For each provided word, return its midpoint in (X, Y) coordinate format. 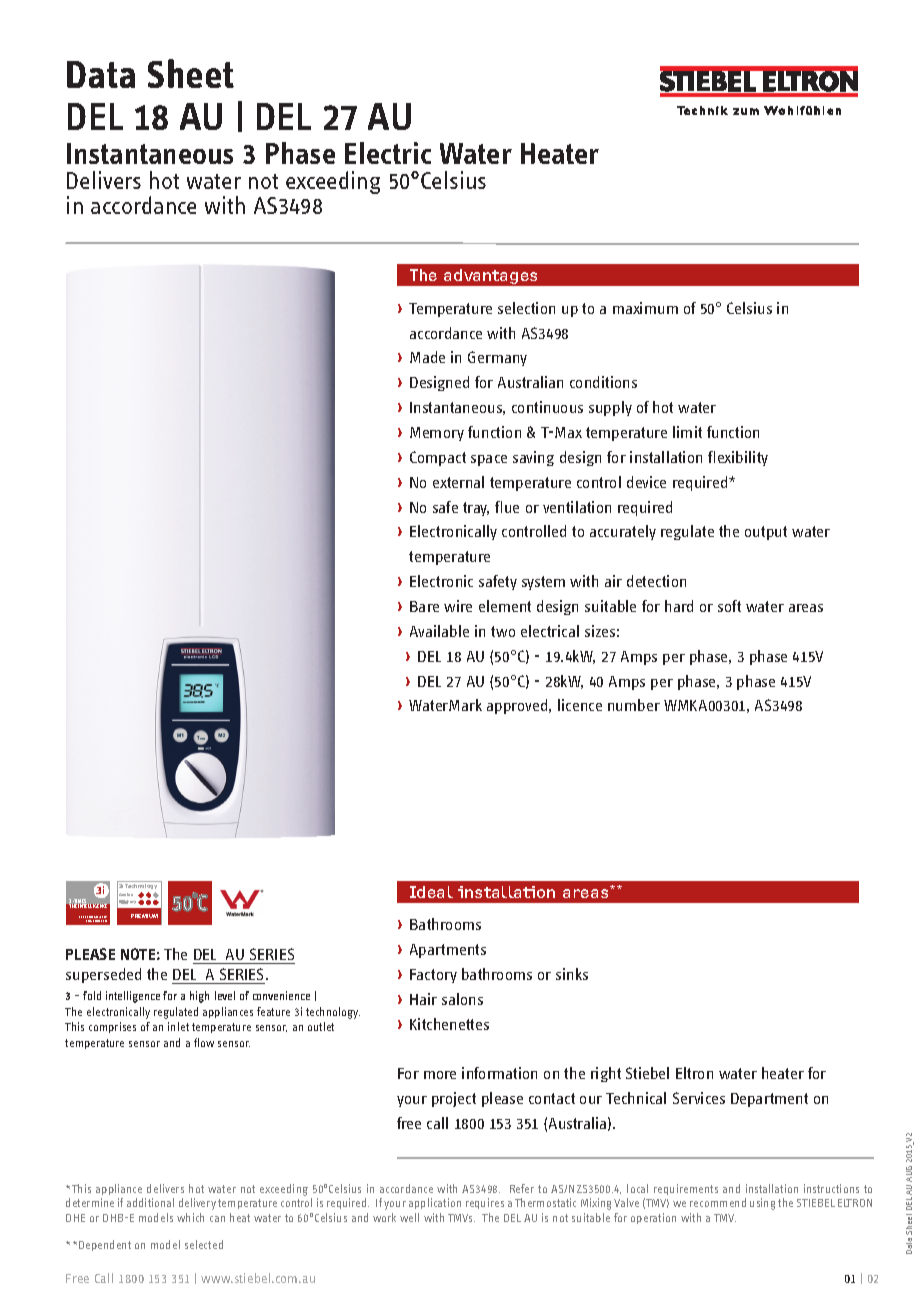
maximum (645, 308)
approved (518, 706)
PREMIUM (144, 916)
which (190, 1217)
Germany (497, 358)
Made (427, 357)
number (634, 705)
